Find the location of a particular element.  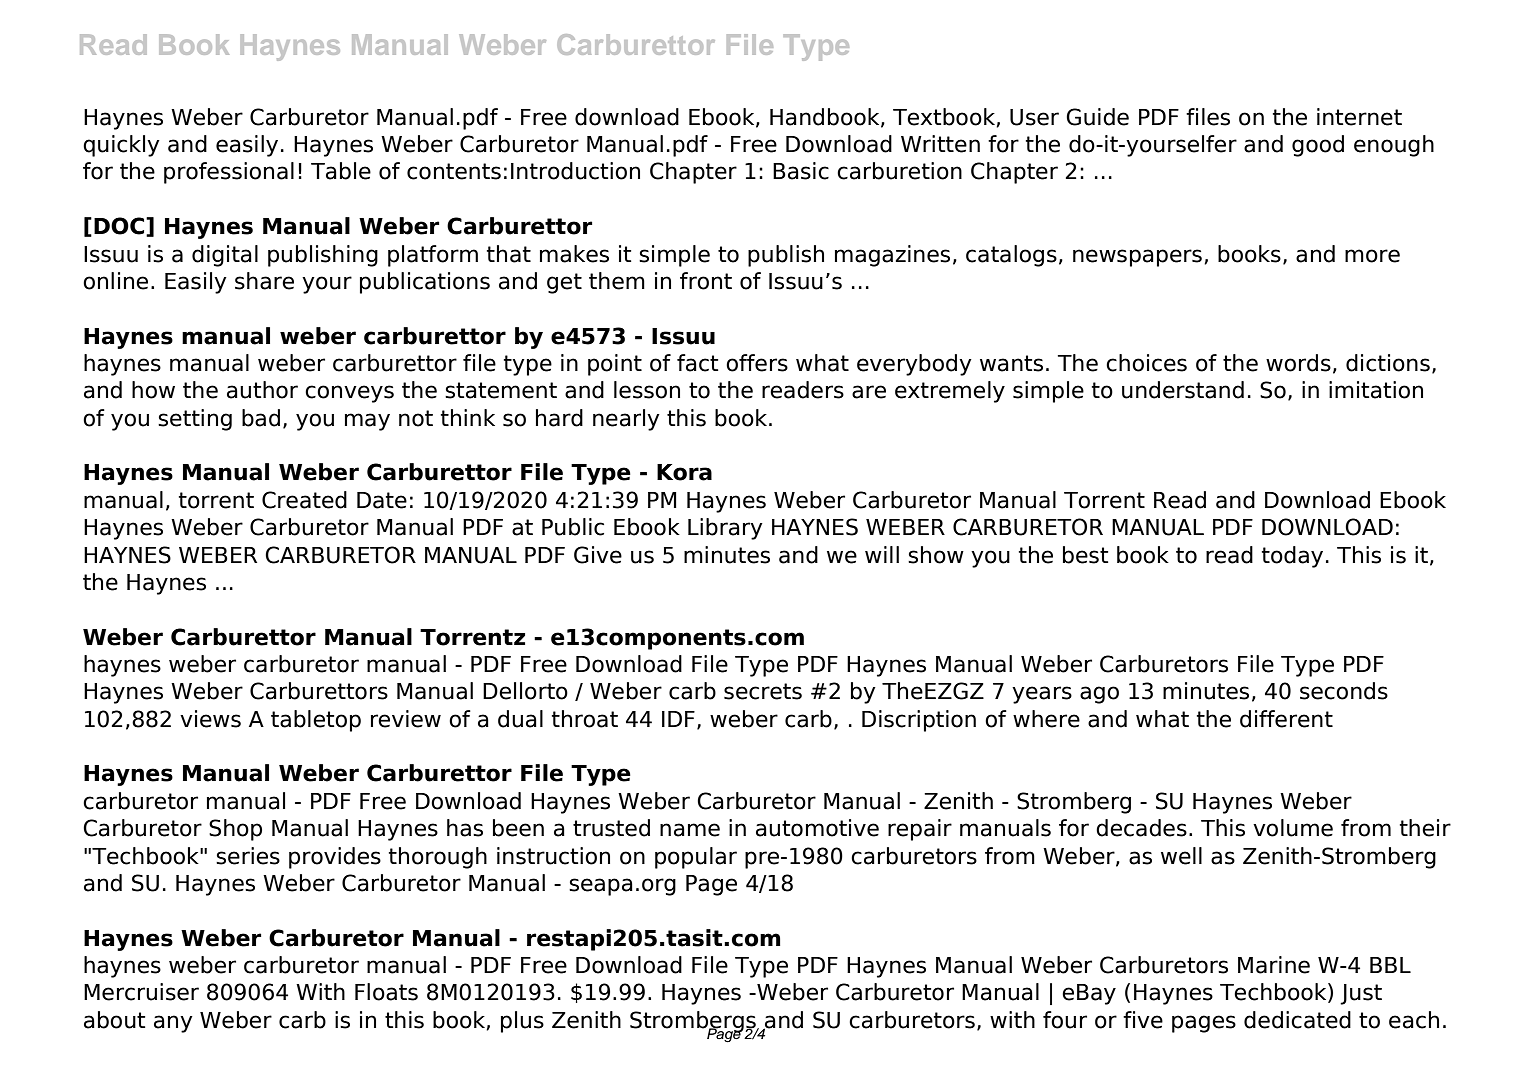

today is located at coordinates (1292, 557).
